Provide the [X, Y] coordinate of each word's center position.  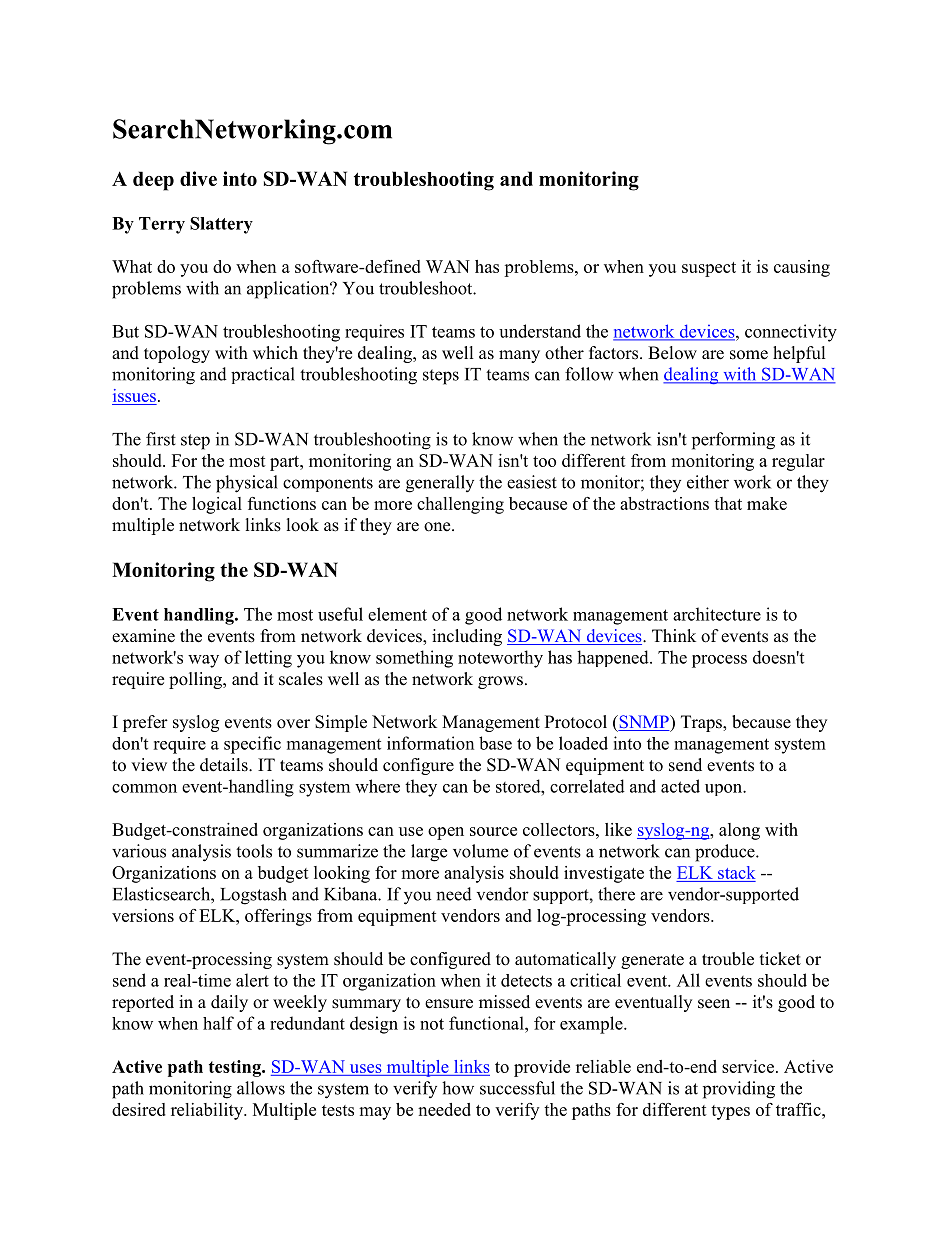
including [467, 637]
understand [540, 331]
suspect [709, 269]
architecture [717, 614]
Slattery [221, 225]
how [458, 1088]
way [203, 661]
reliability [208, 1111]
